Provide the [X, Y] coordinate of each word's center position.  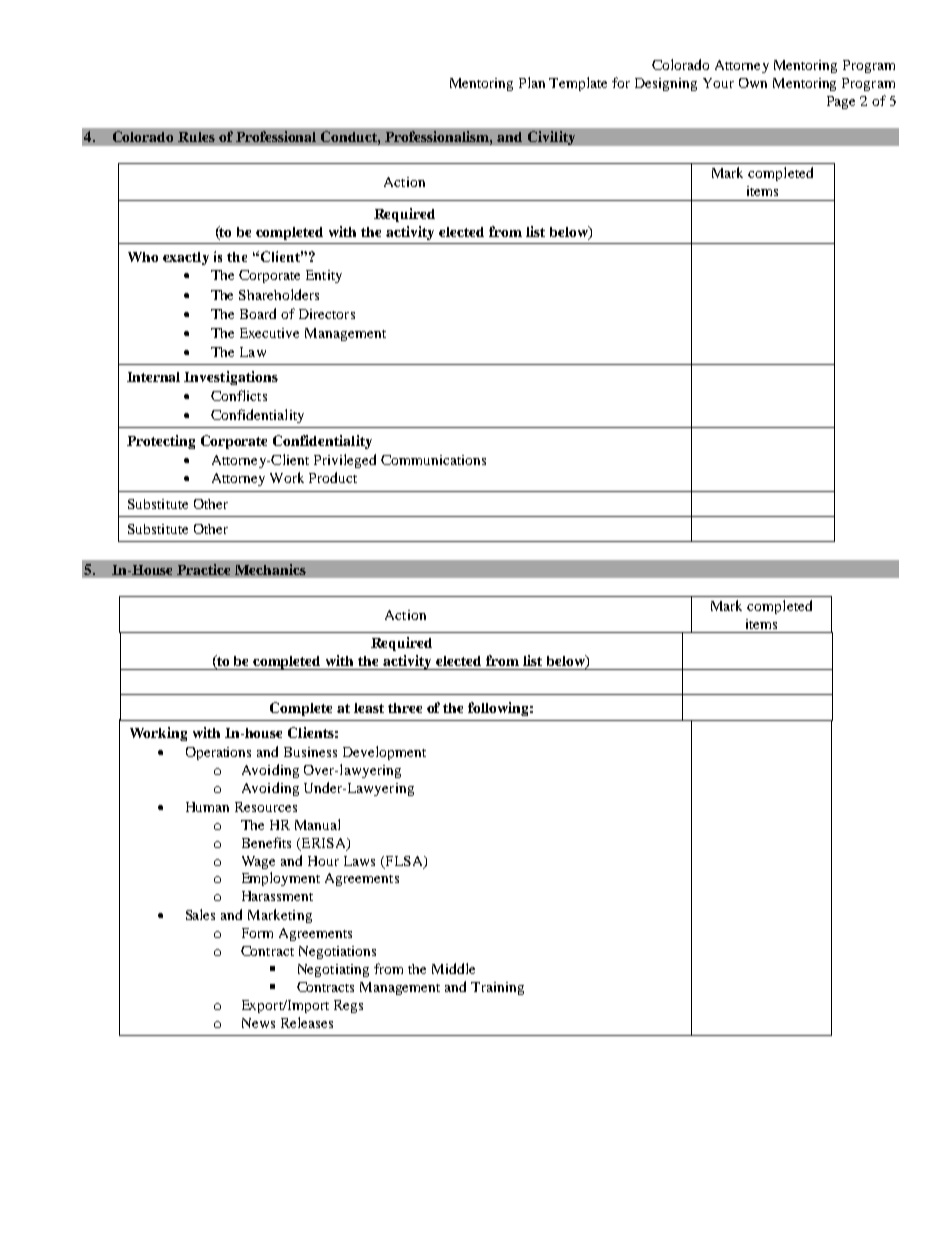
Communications [433, 460]
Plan [532, 82]
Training [497, 988]
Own [753, 83]
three [405, 708]
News [258, 1023]
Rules [196, 137]
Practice [203, 569]
